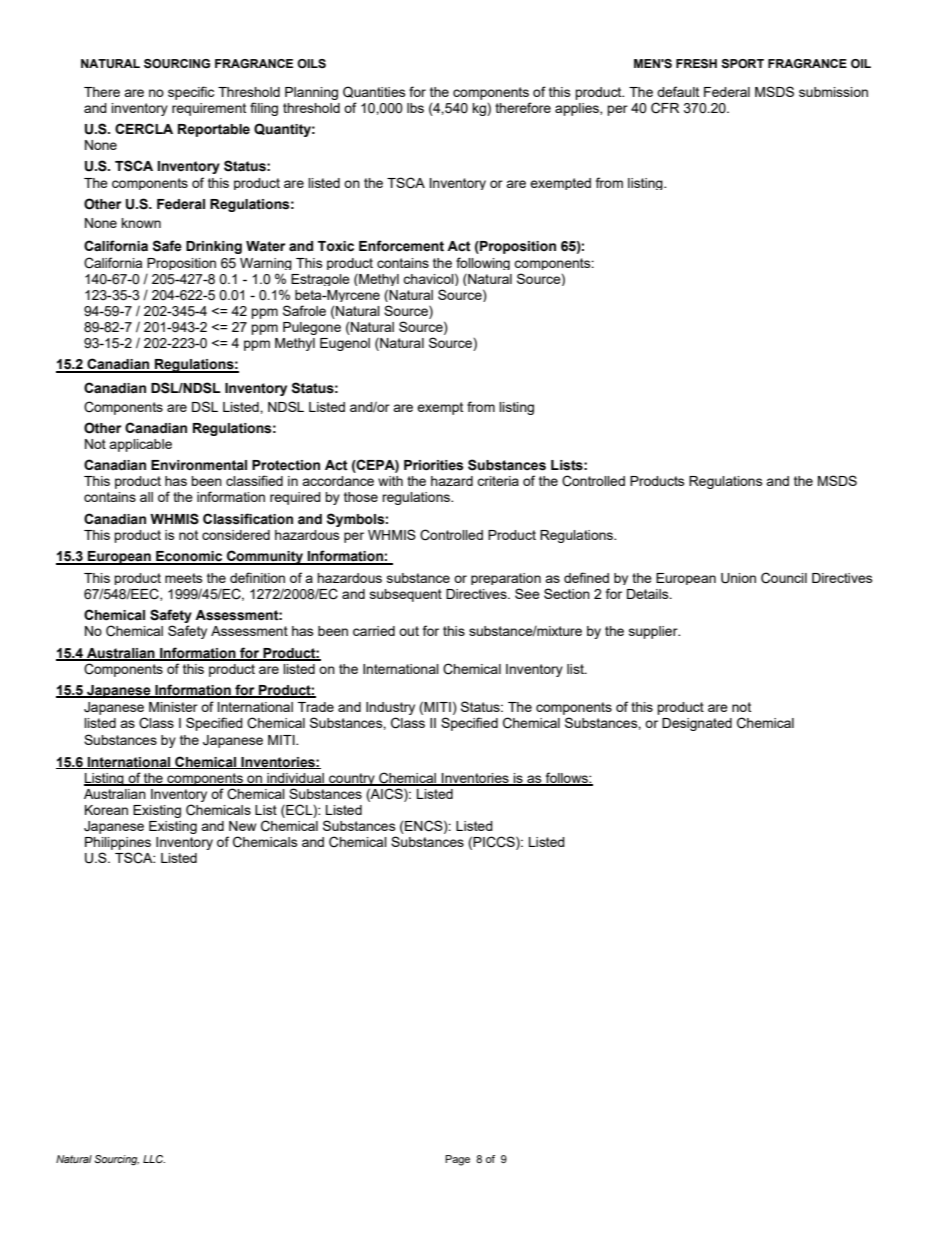  Describe the element at coordinates (415, 108) in the document. I see `lbs` at that location.
